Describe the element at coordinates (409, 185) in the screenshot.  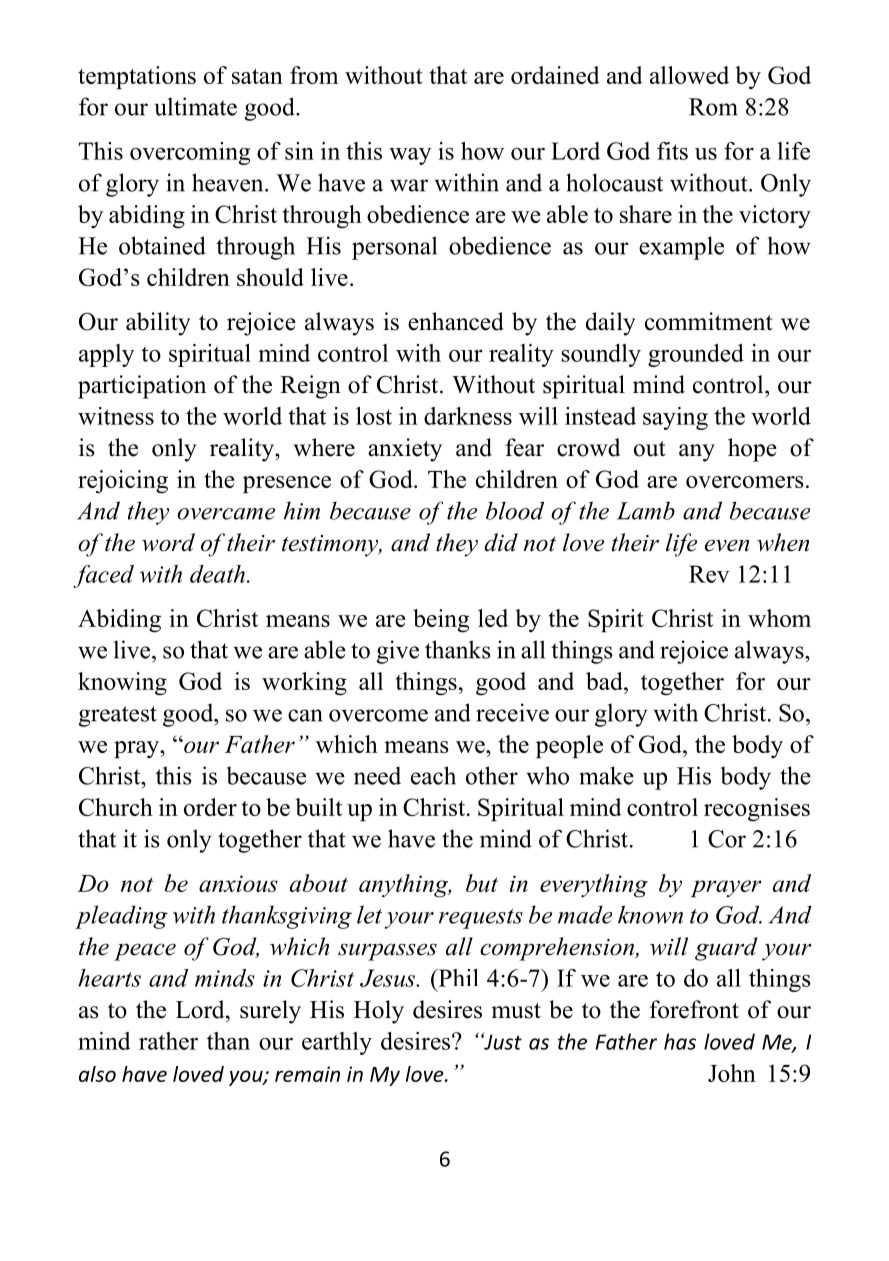
I see `war` at that location.
